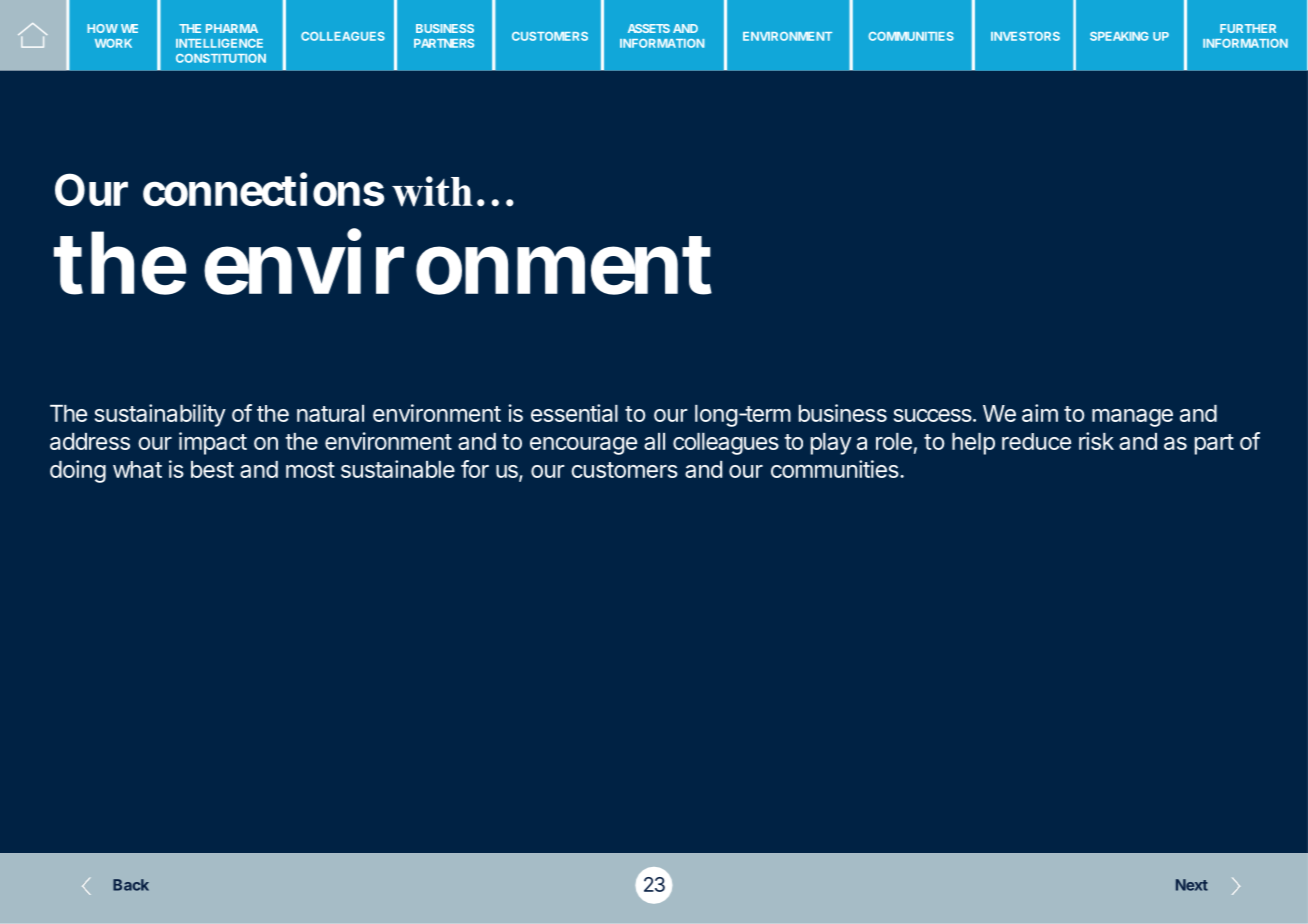  I want to click on ASSETS, so click(649, 28).
